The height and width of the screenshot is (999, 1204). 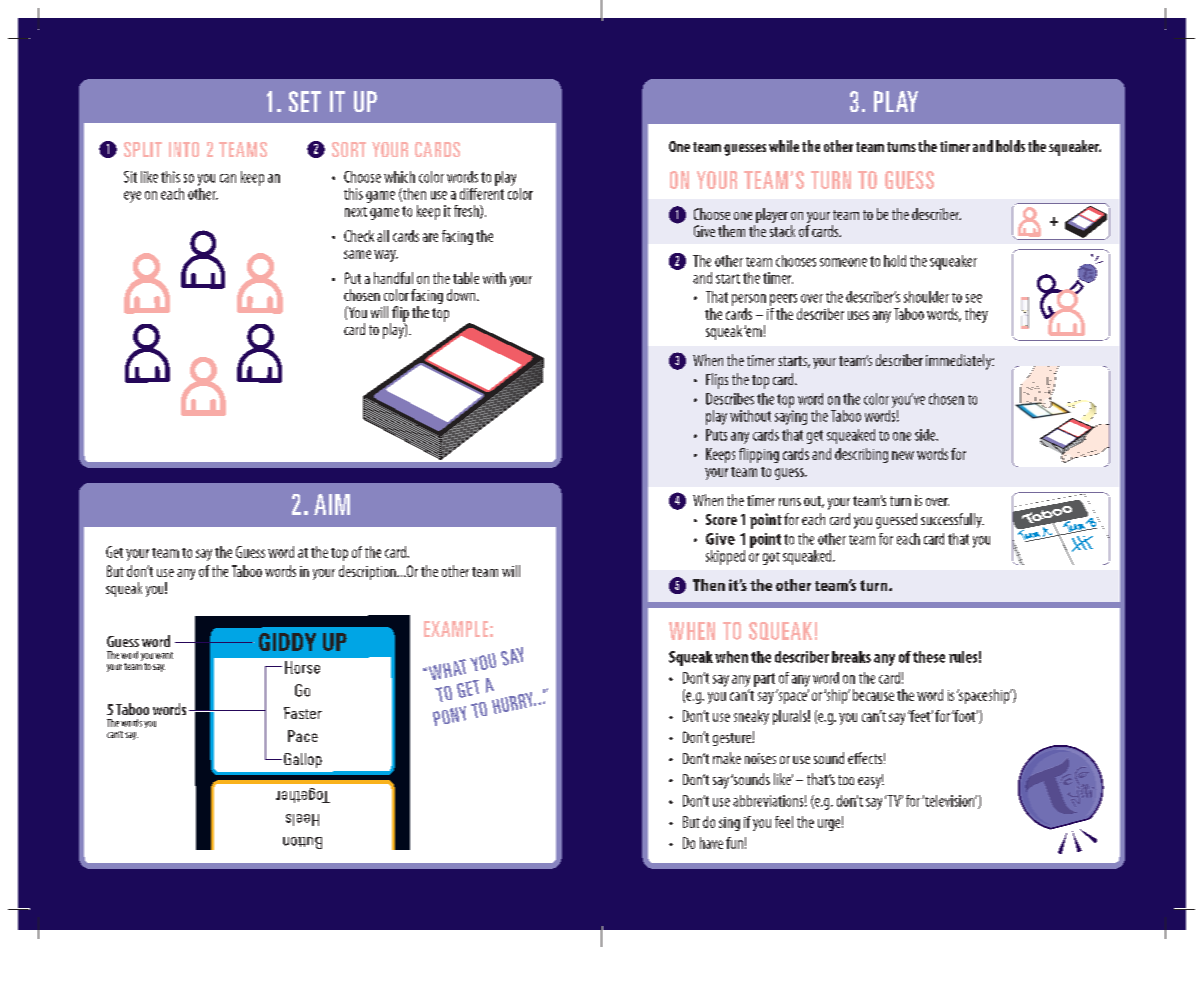 I want to click on describing, so click(x=861, y=455).
